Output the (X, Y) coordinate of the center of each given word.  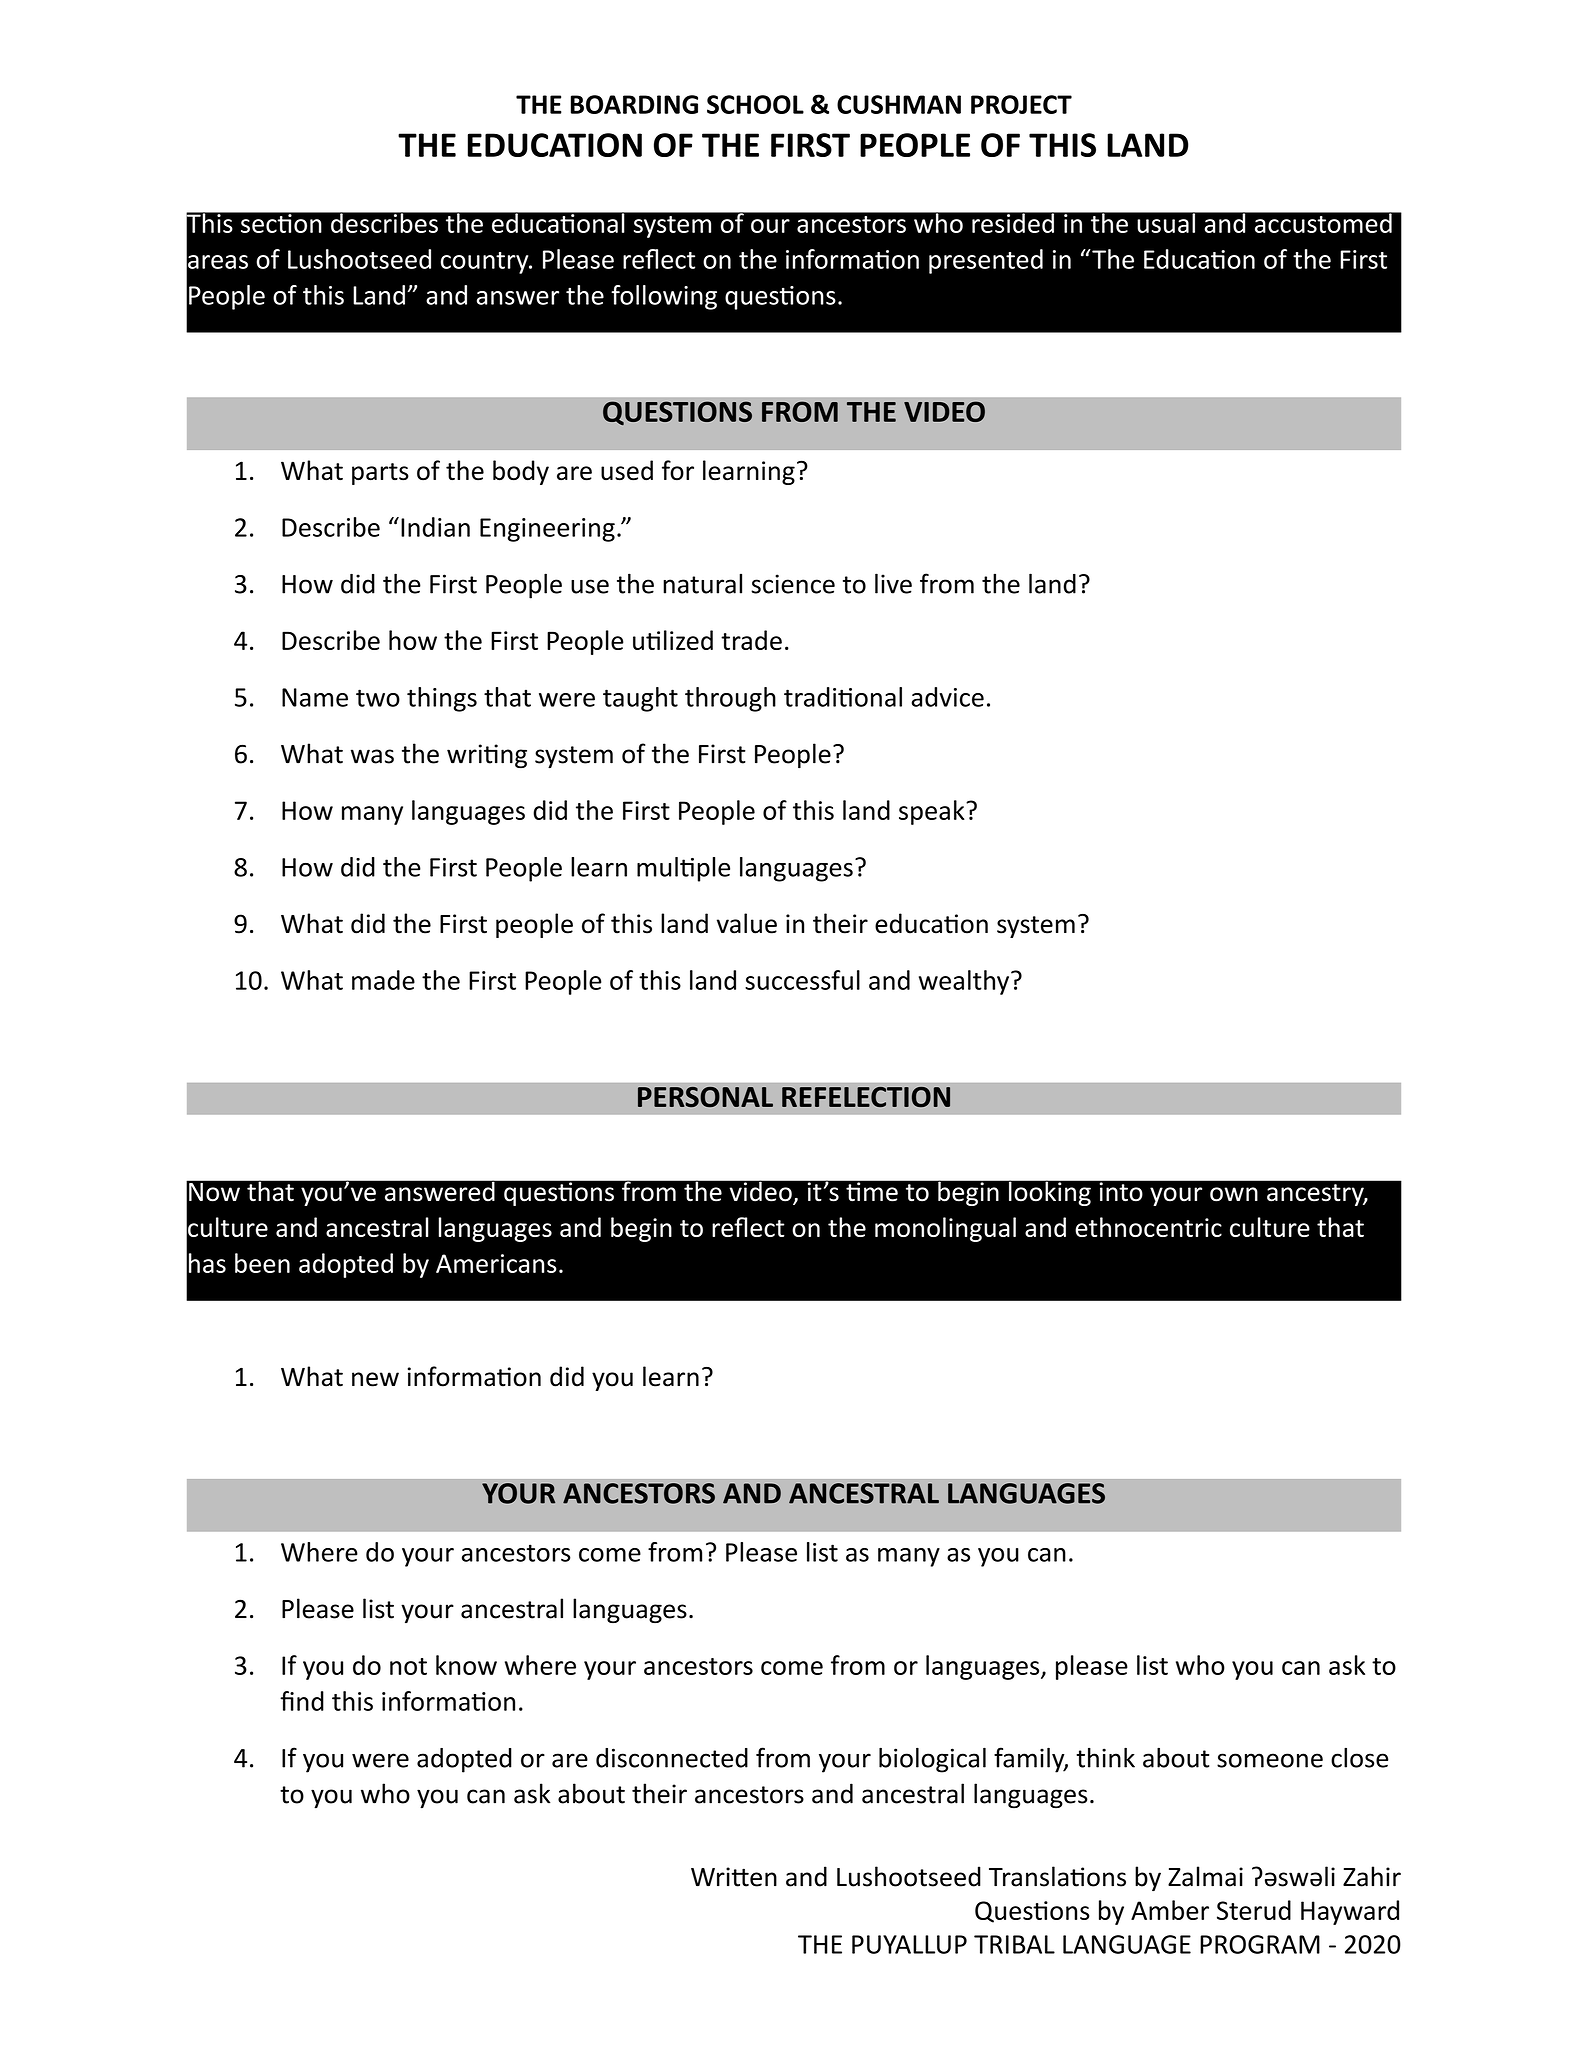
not (408, 1666)
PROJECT (1021, 104)
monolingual (945, 1229)
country (486, 263)
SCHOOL (755, 104)
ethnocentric (1148, 1227)
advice (947, 697)
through (730, 699)
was (372, 756)
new (375, 1379)
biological (932, 1760)
